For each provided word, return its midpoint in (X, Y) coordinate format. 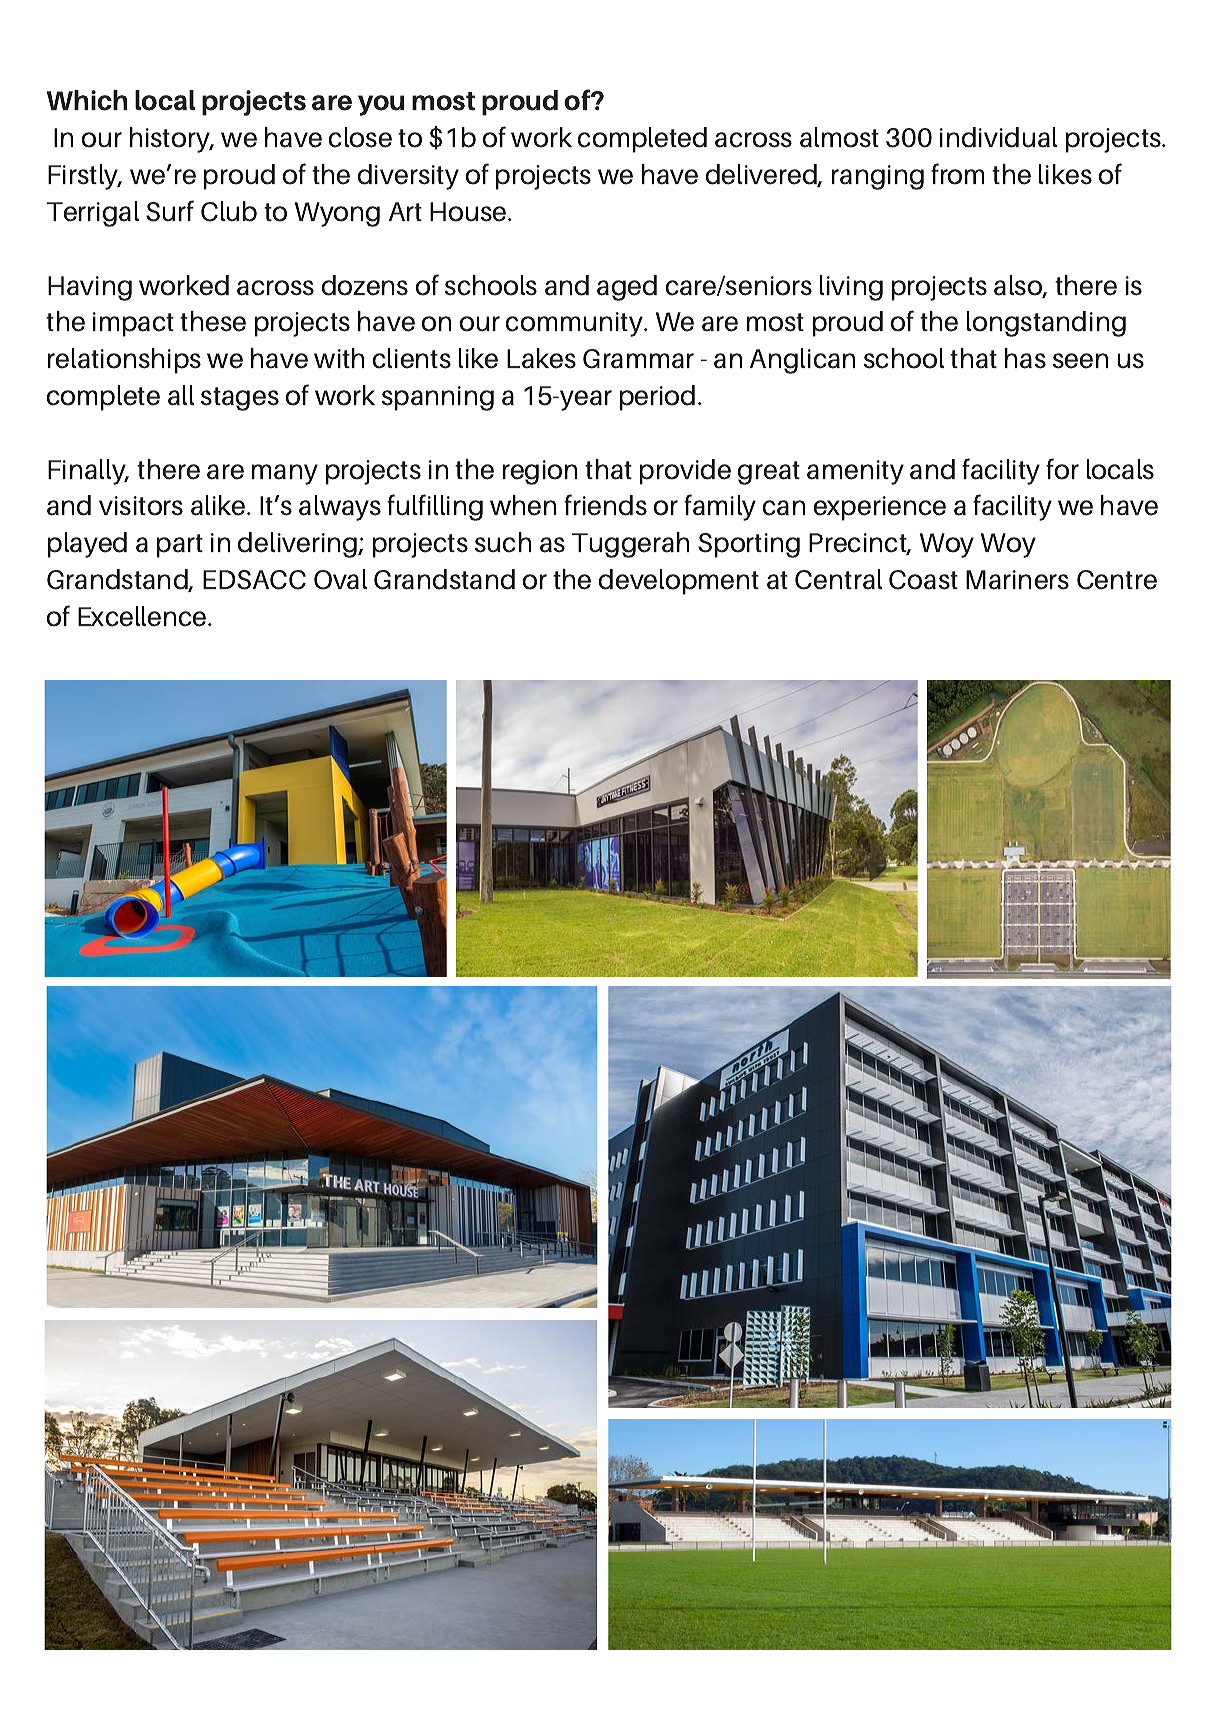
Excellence (143, 616)
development (679, 582)
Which (87, 100)
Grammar (638, 359)
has (1025, 358)
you (381, 105)
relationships (124, 361)
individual (998, 137)
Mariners (1017, 580)
